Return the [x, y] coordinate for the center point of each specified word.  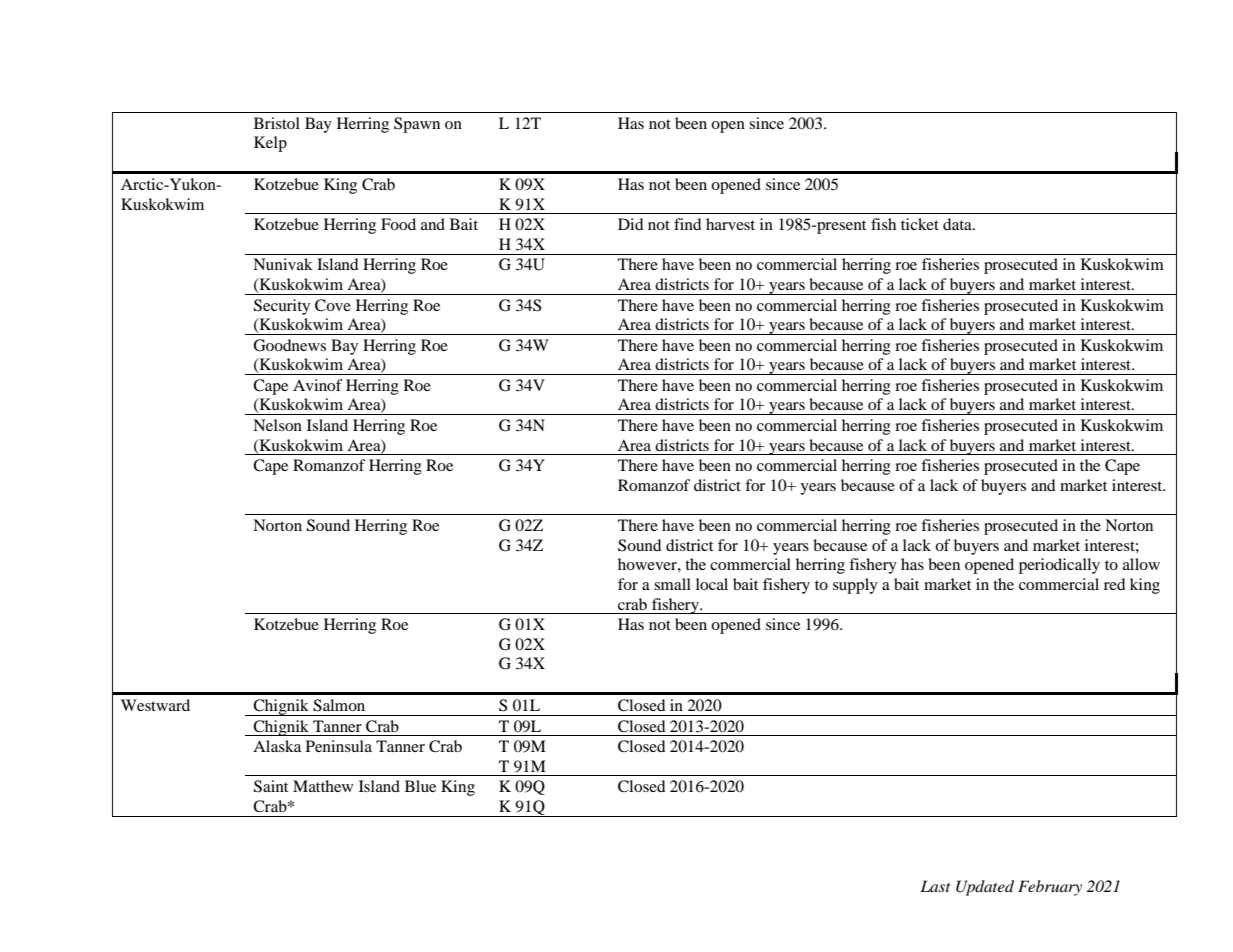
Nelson [277, 425]
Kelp [270, 144]
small [672, 584]
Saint [271, 786]
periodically [1059, 566]
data [958, 224]
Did [631, 224]
